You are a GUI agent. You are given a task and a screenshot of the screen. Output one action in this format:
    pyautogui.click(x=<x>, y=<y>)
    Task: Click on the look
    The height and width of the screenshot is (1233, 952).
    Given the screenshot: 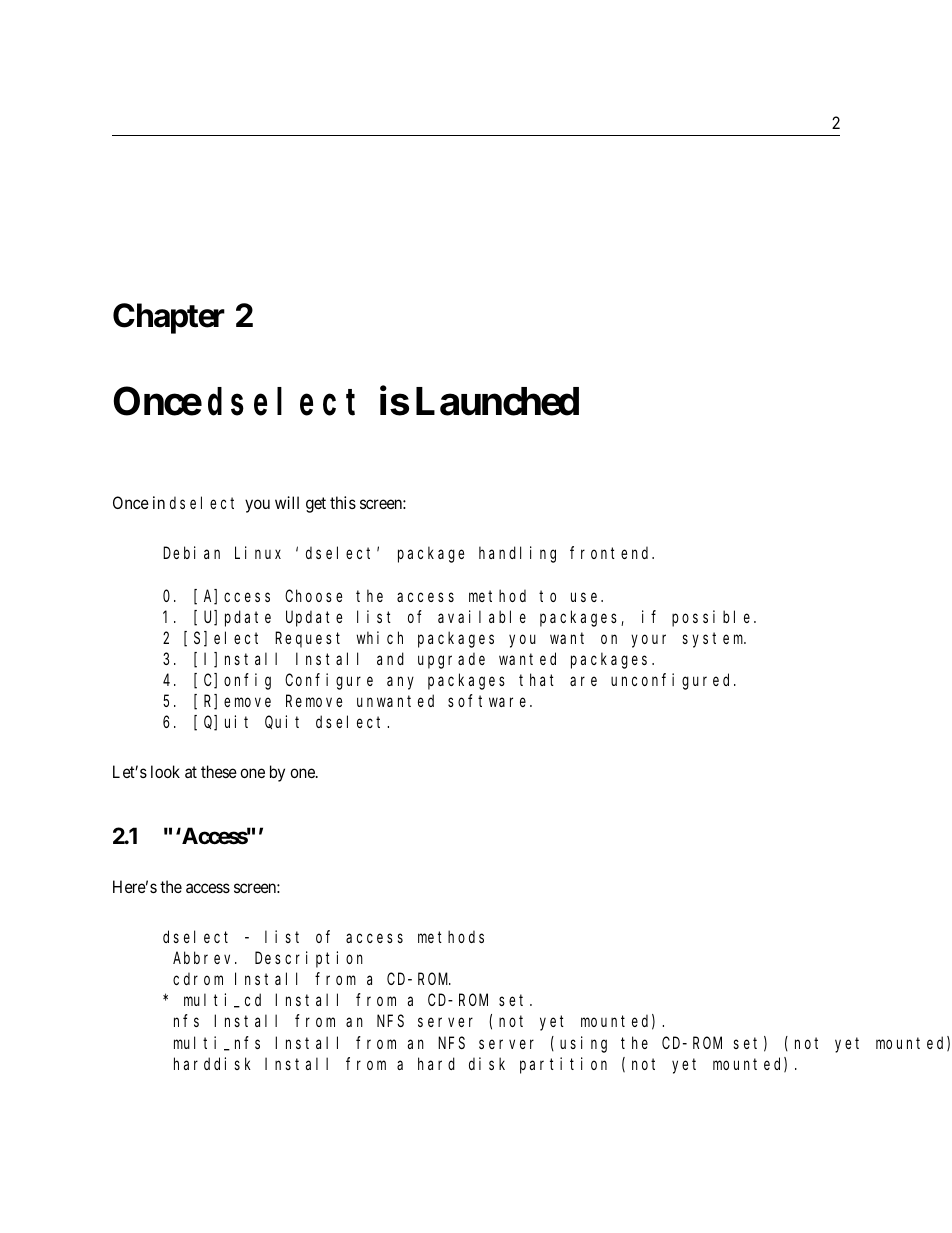 What is the action you would take?
    pyautogui.click(x=165, y=771)
